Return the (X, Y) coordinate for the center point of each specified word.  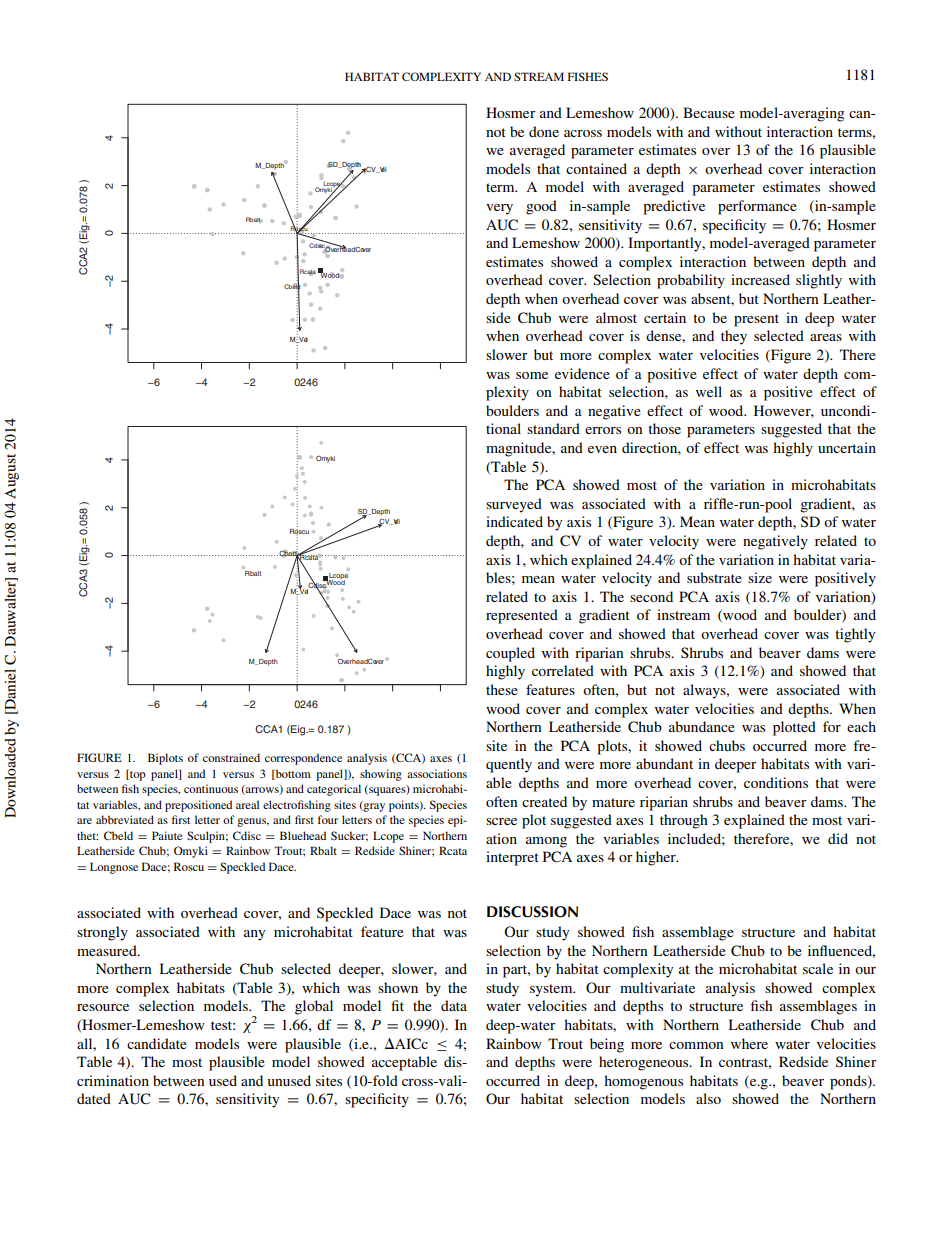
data (454, 1005)
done (544, 131)
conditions (776, 782)
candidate (157, 1043)
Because (709, 112)
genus (253, 822)
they (734, 337)
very (499, 209)
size (760, 577)
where (749, 1043)
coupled (510, 654)
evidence (582, 373)
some (532, 375)
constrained (231, 757)
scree (501, 821)
